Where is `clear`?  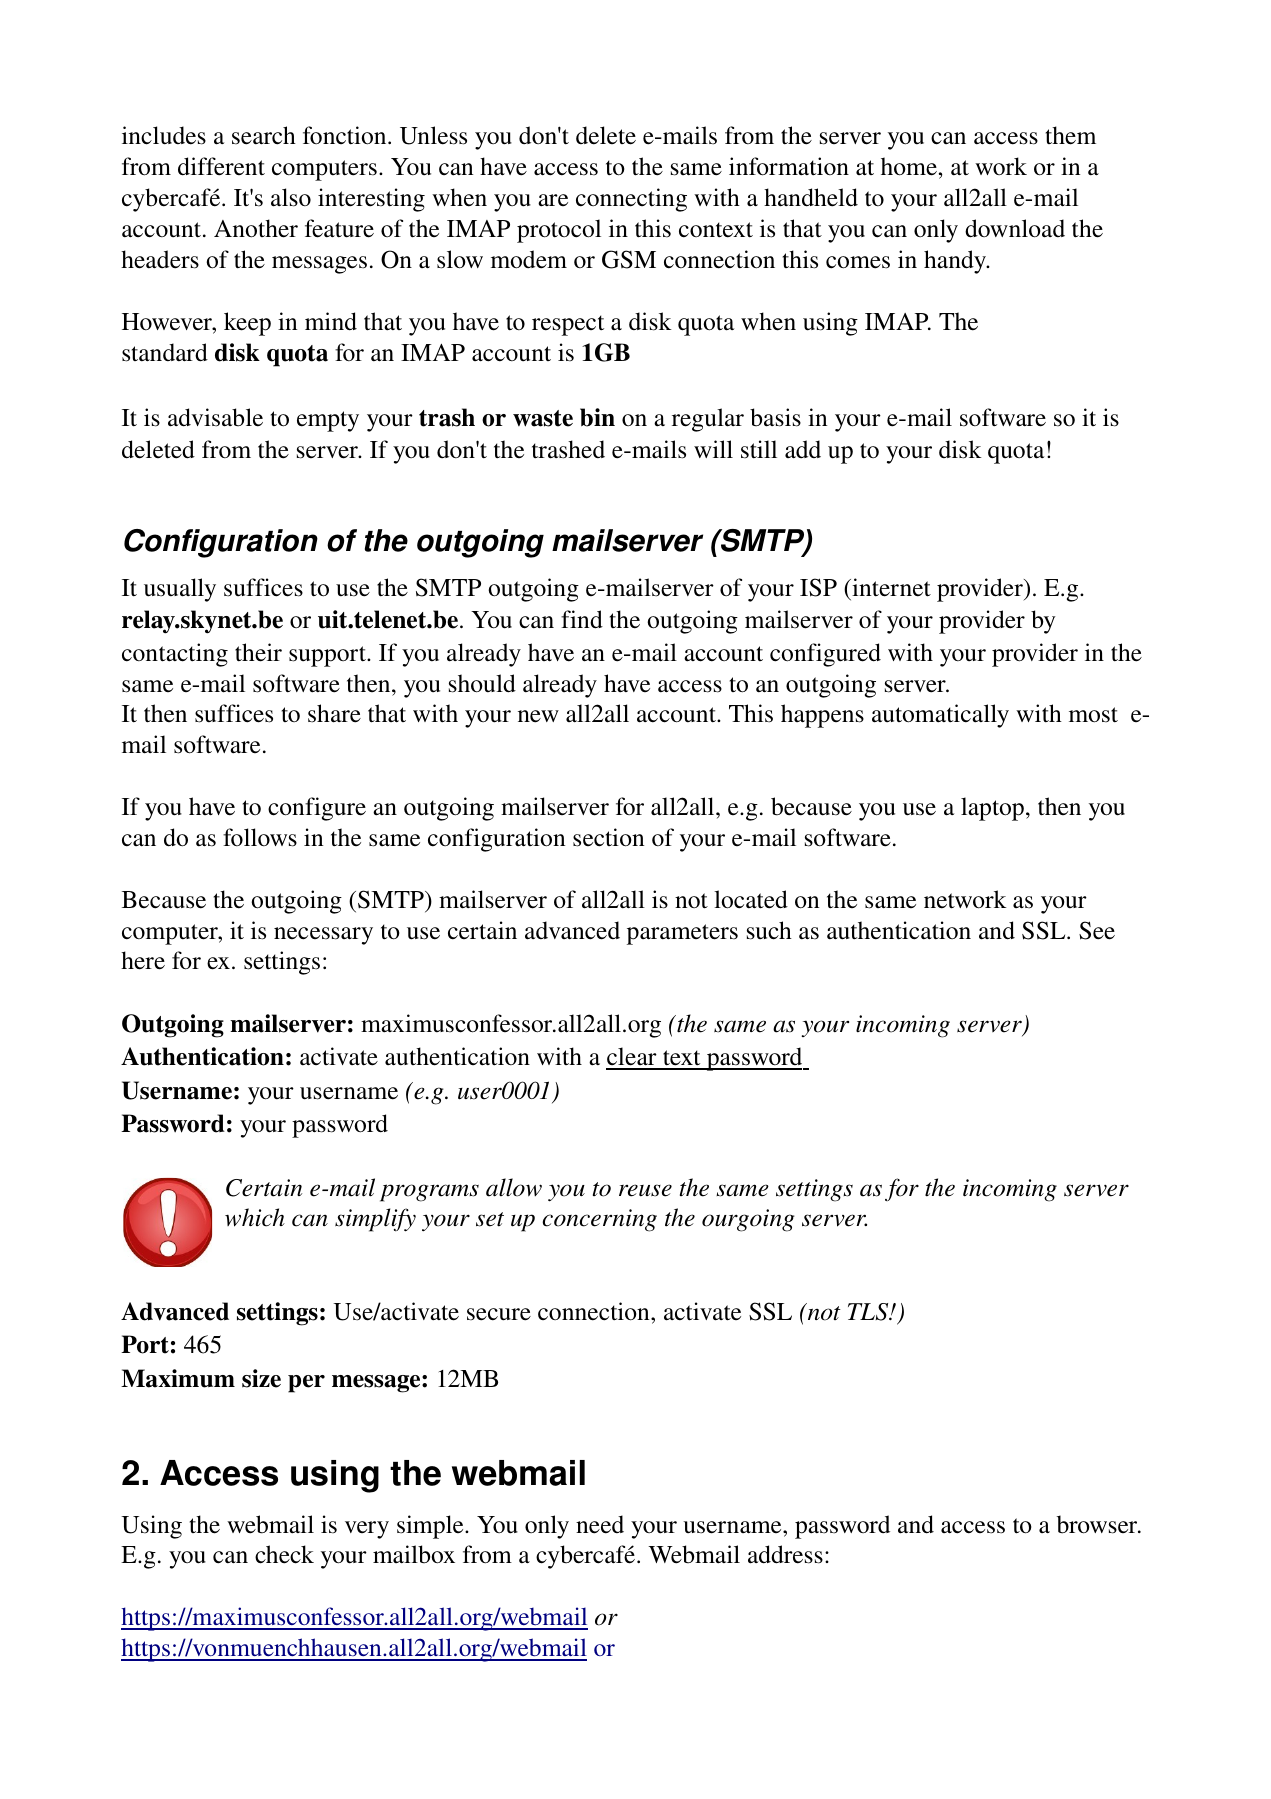 clear is located at coordinates (632, 1058).
